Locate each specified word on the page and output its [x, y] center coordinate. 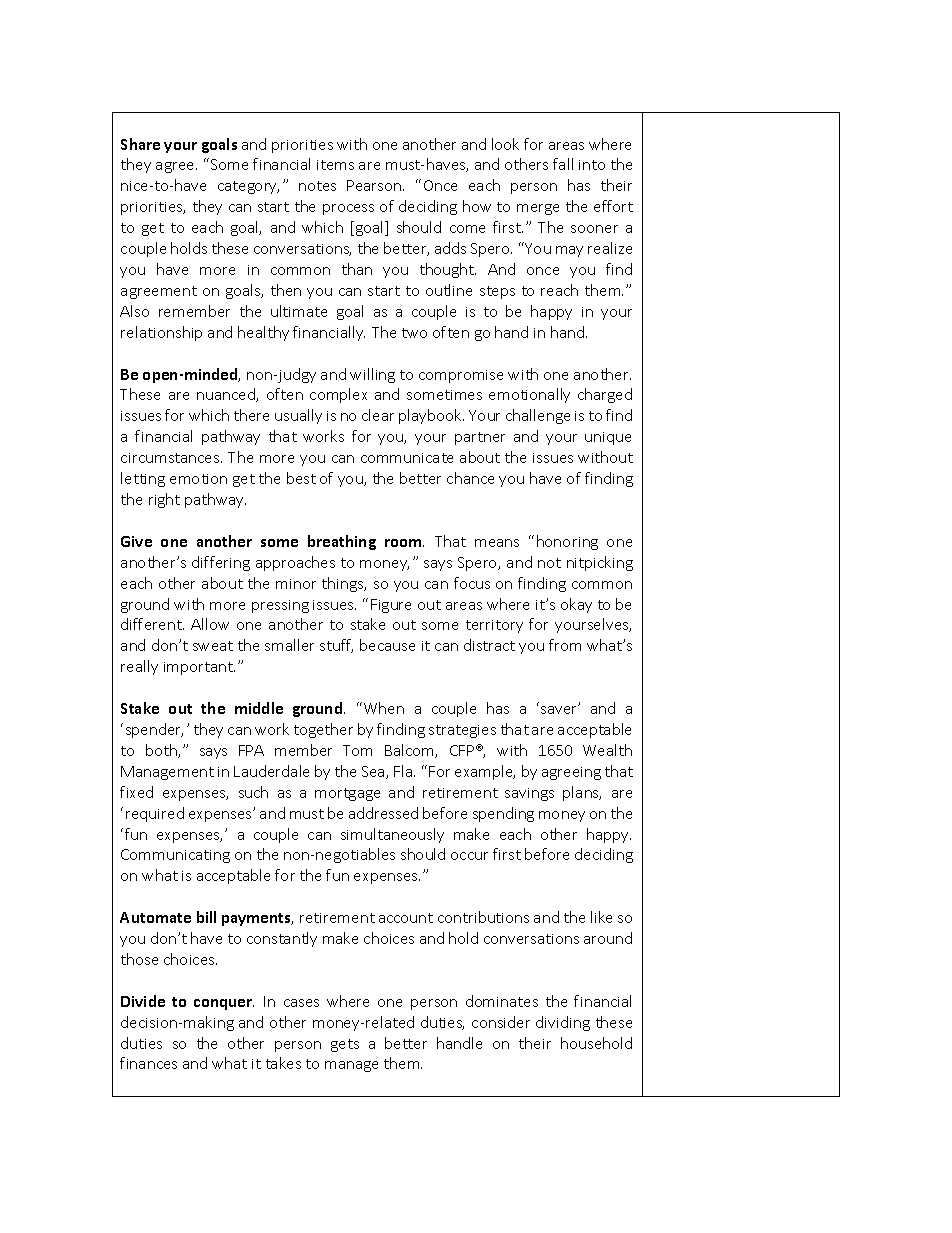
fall [563, 164]
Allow [210, 624]
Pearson [375, 185]
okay [576, 605]
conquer [224, 1004]
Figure [391, 606]
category [248, 187]
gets [345, 1045]
